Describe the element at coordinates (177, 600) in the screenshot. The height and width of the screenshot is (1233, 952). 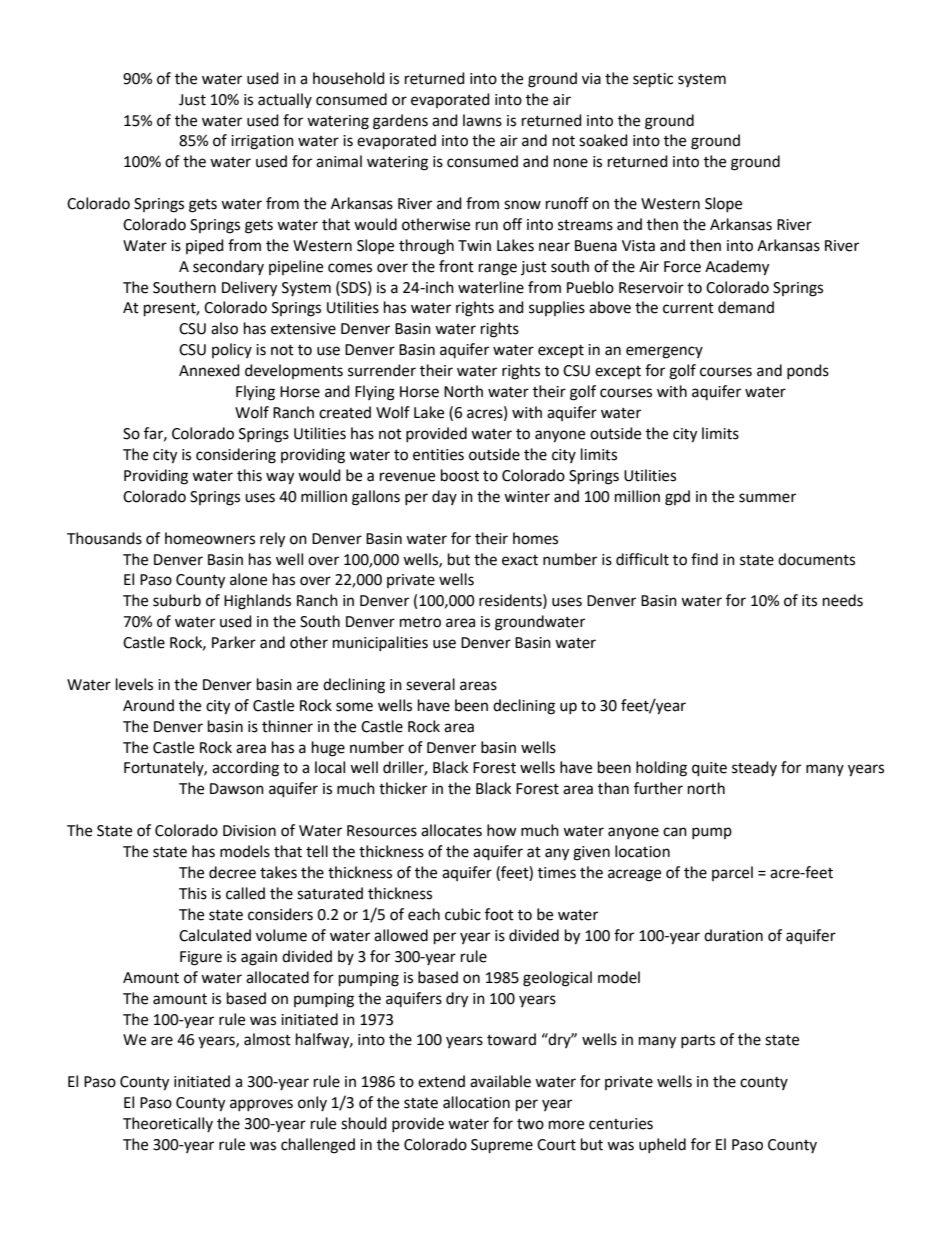
I see `suburb` at that location.
